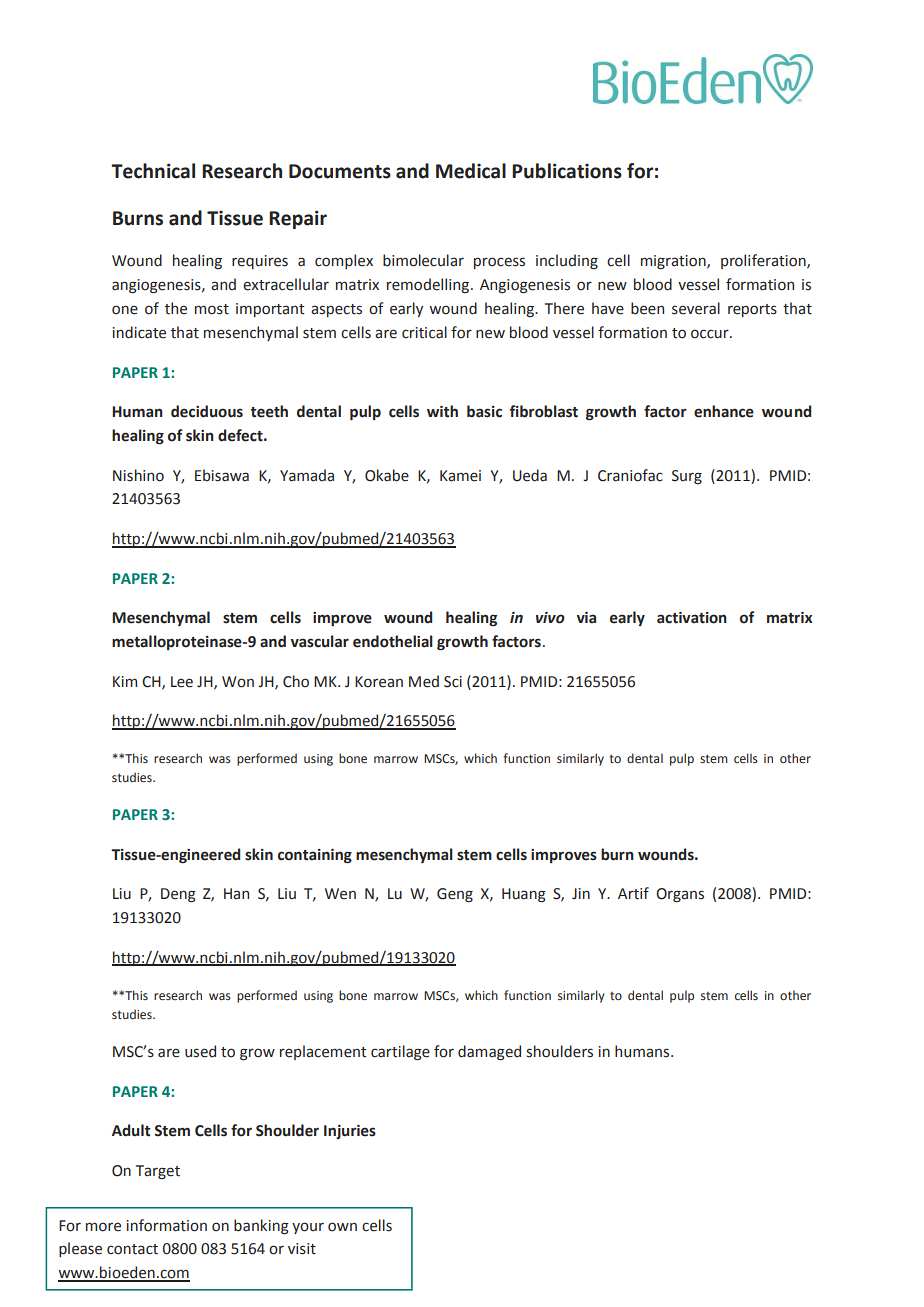 This screenshot has height=1307, width=924. What do you see at coordinates (692, 618) in the screenshot?
I see `activation` at bounding box center [692, 618].
